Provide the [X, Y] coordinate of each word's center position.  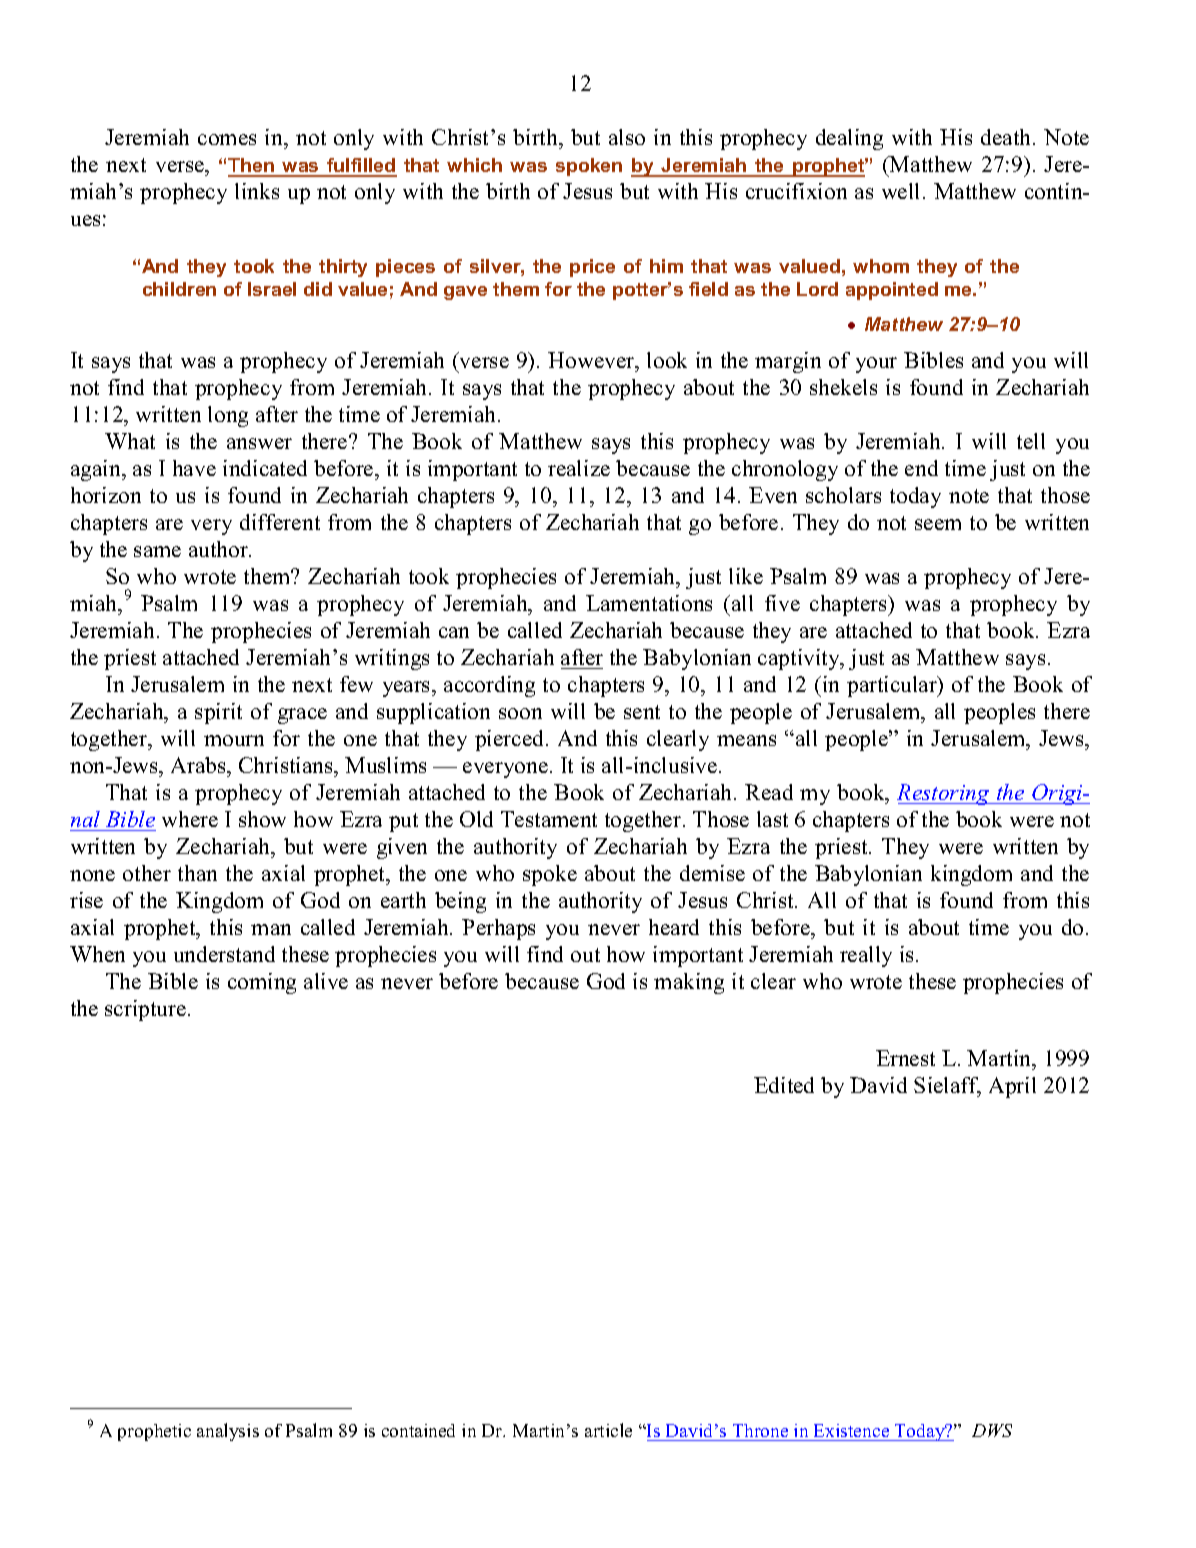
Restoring [944, 794]
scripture [147, 1010]
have [194, 468]
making [689, 983]
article [608, 1430]
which [474, 165]
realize [579, 468]
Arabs [199, 765]
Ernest [905, 1058]
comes [227, 139]
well [900, 191]
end [921, 468]
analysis [228, 1432]
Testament [549, 819]
